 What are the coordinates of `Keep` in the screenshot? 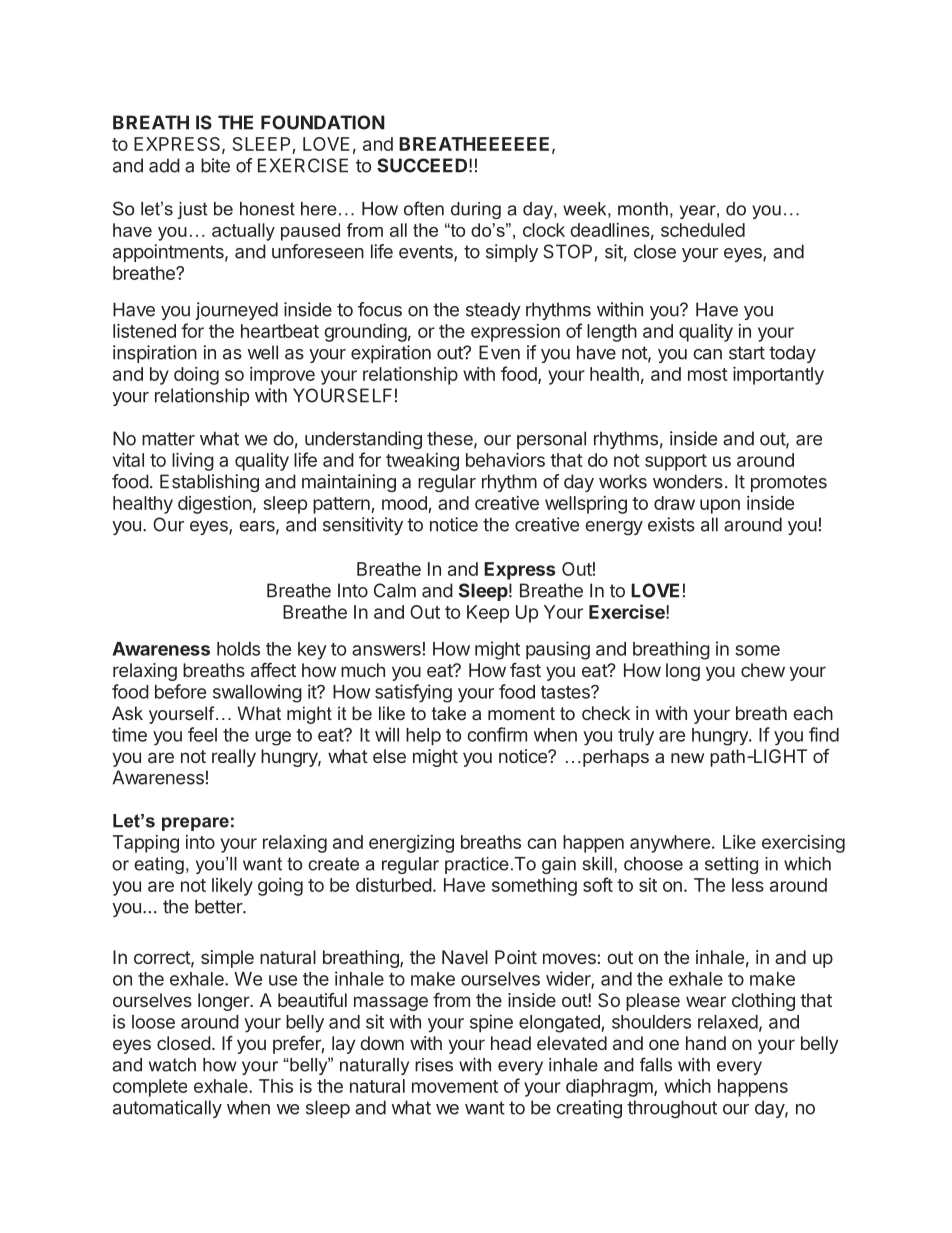 It's located at (488, 614).
